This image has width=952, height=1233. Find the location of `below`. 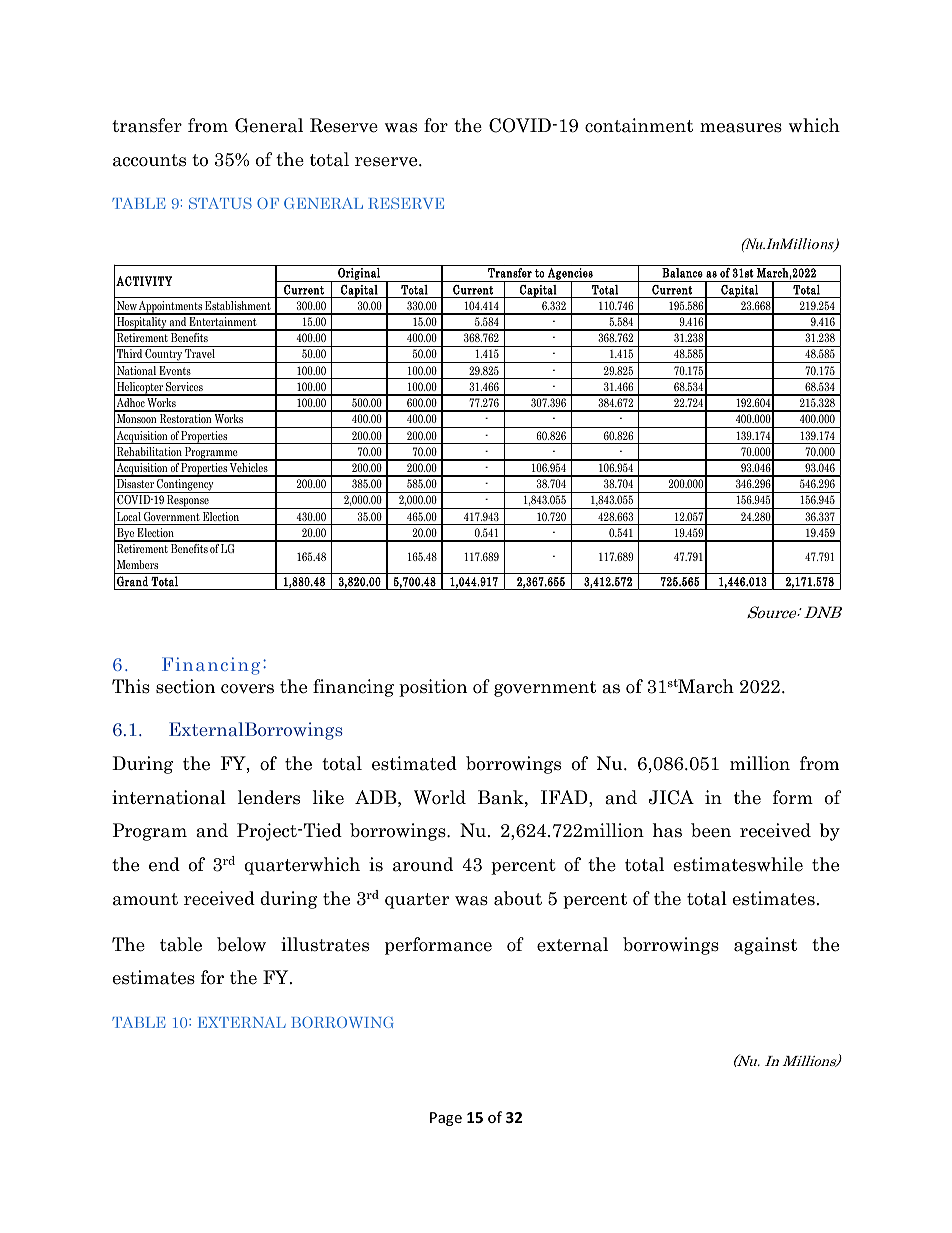

below is located at coordinates (241, 944).
